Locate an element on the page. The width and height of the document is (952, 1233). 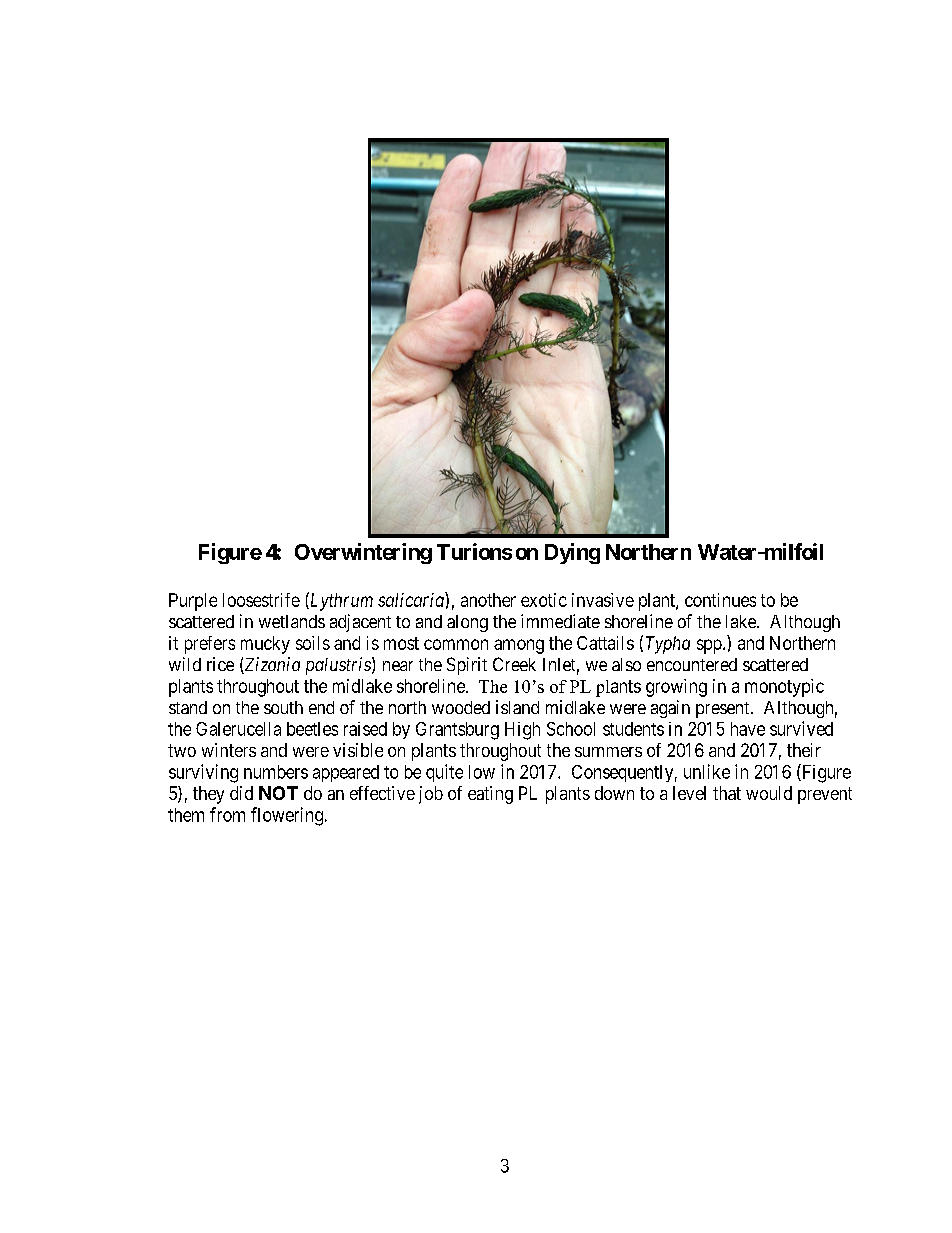
Spirit is located at coordinates (467, 666).
